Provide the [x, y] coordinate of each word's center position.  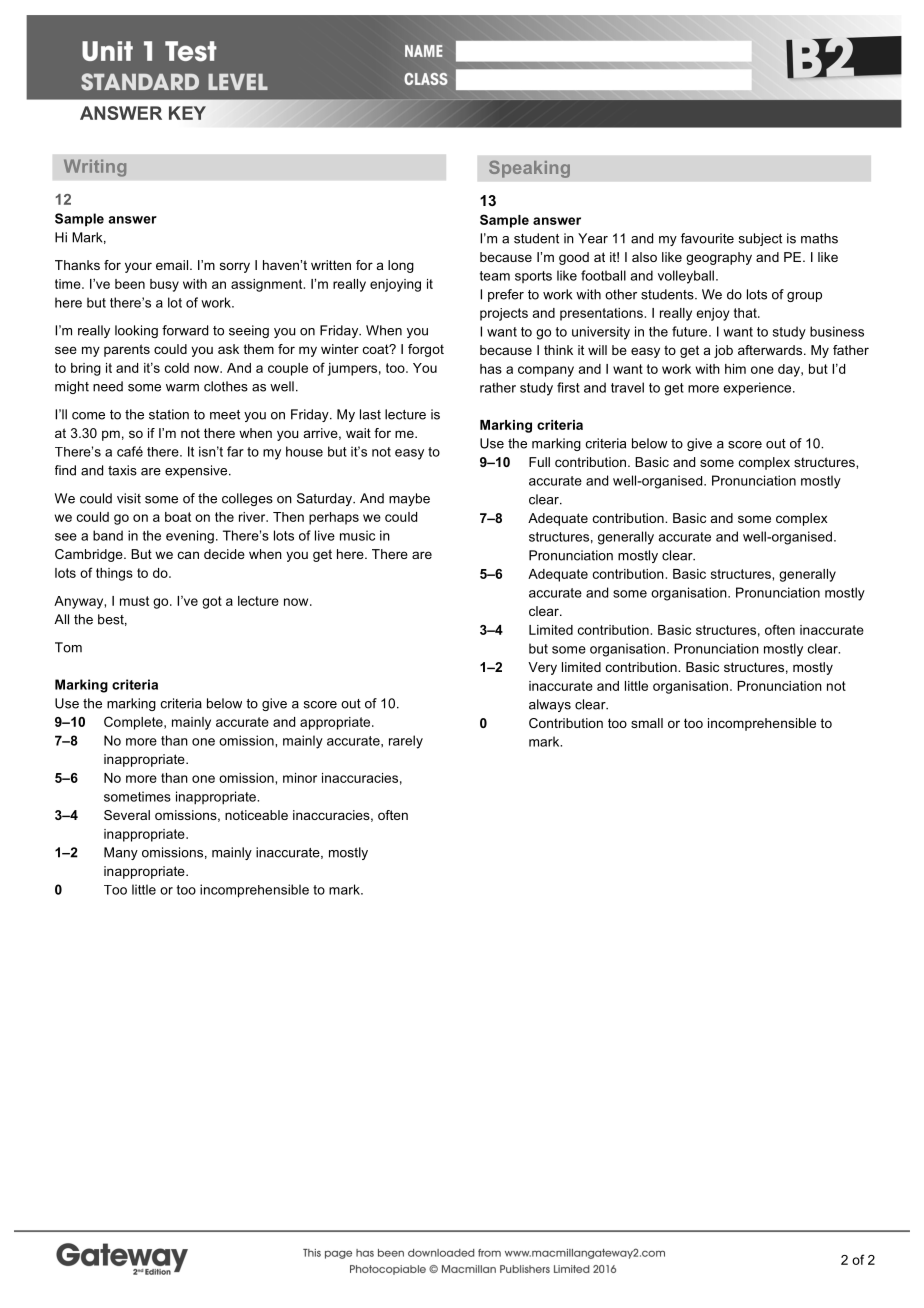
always [550, 705]
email [172, 265]
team [495, 276]
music [357, 535]
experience [759, 389]
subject [760, 239]
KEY [187, 113]
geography [719, 258]
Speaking [529, 169]
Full [539, 462]
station [169, 414]
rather [498, 387]
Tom [68, 647]
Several [127, 815]
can [188, 555]
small [647, 723]
